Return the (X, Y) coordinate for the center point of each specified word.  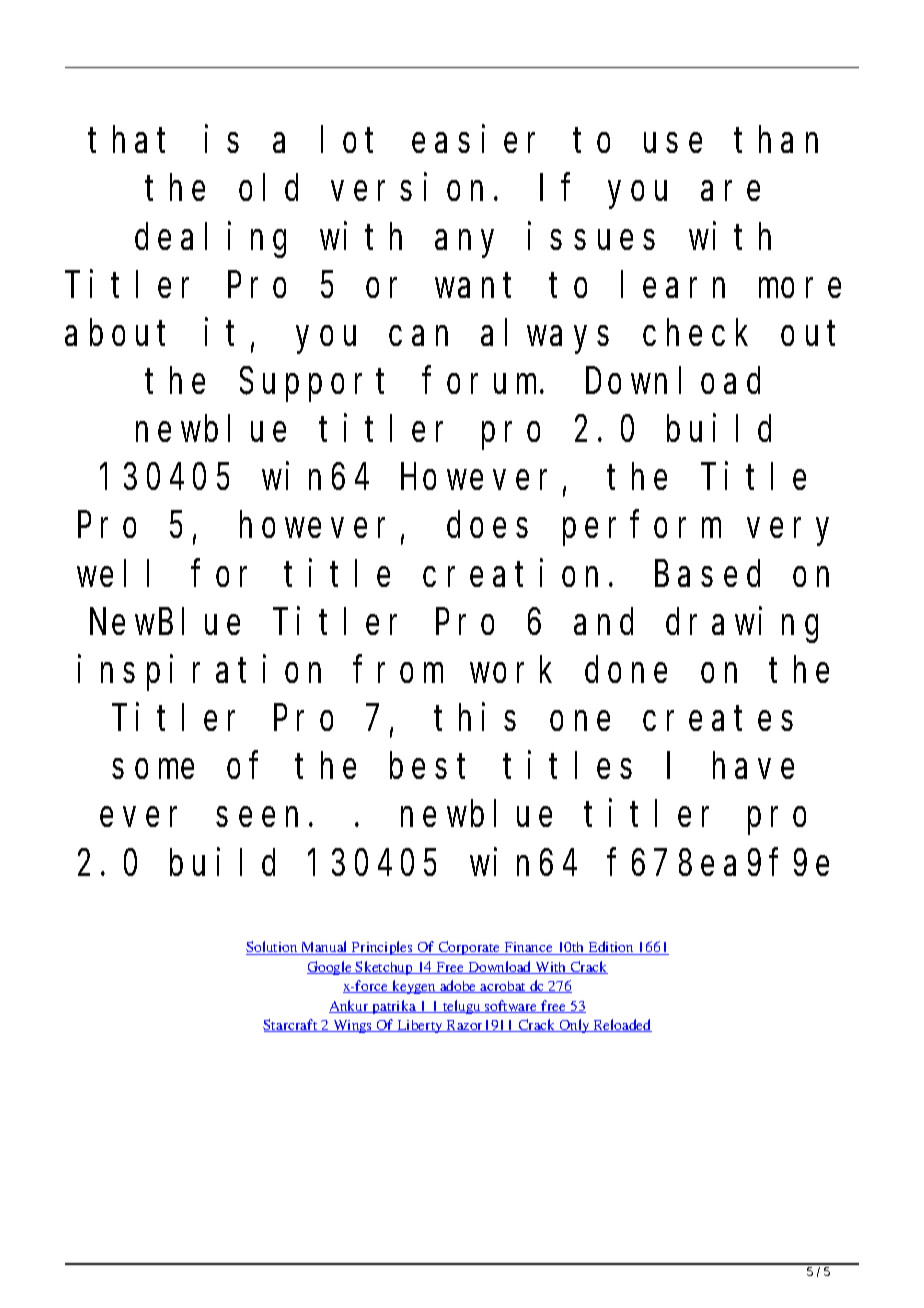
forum (482, 381)
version (407, 187)
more (800, 288)
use (673, 143)
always (545, 337)
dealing (210, 240)
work (511, 670)
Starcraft (291, 1025)
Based (707, 573)
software (511, 1006)
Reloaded (621, 1025)
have (753, 766)
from (399, 670)
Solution (273, 948)
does (487, 525)
